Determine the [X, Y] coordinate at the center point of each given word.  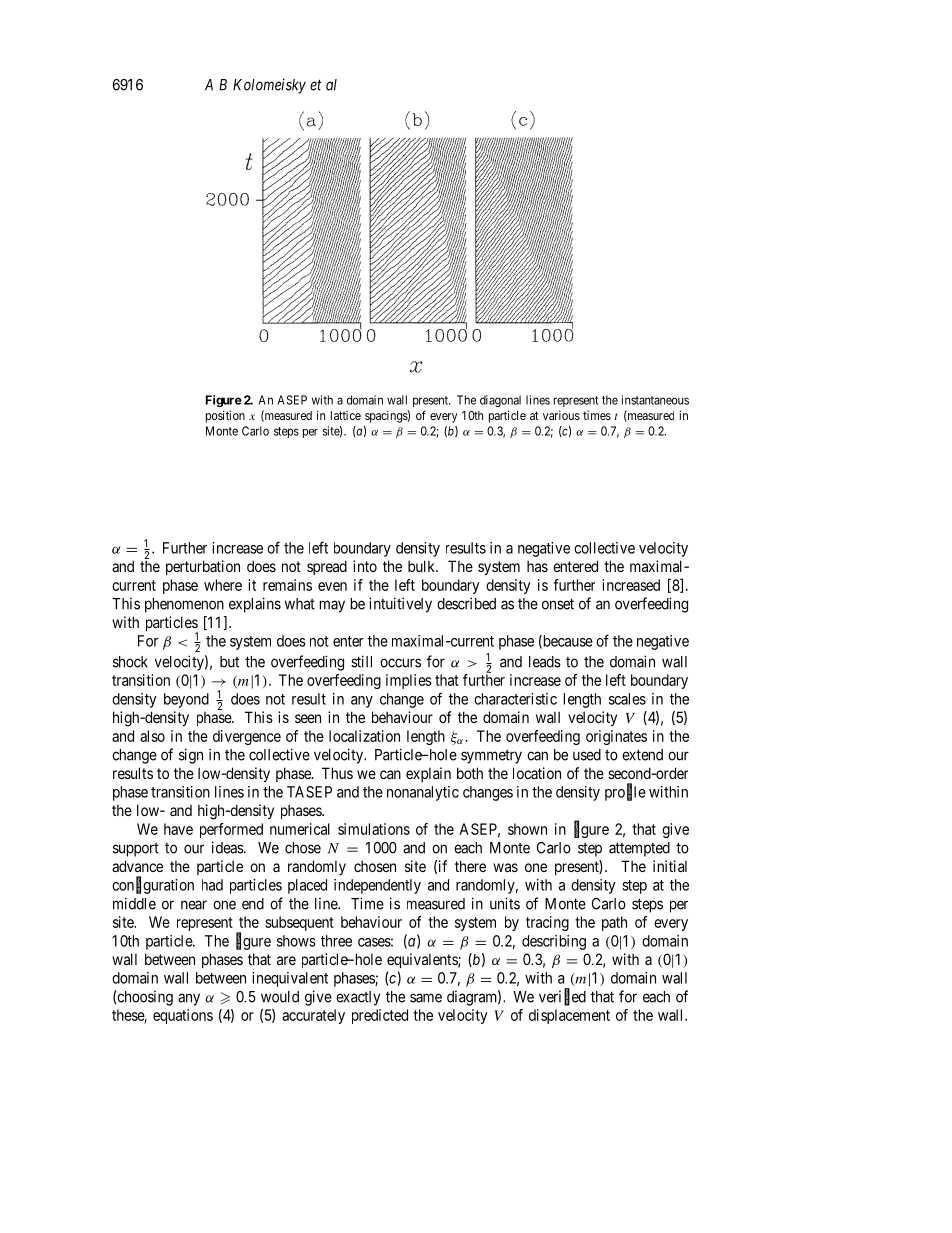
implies [409, 681]
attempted [639, 849]
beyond [186, 700]
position [225, 416]
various [561, 415]
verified [562, 997]
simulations [374, 829]
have [178, 829]
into [365, 566]
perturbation [203, 567]
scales [627, 699]
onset [558, 604]
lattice [346, 415]
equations [183, 1016]
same [426, 998]
